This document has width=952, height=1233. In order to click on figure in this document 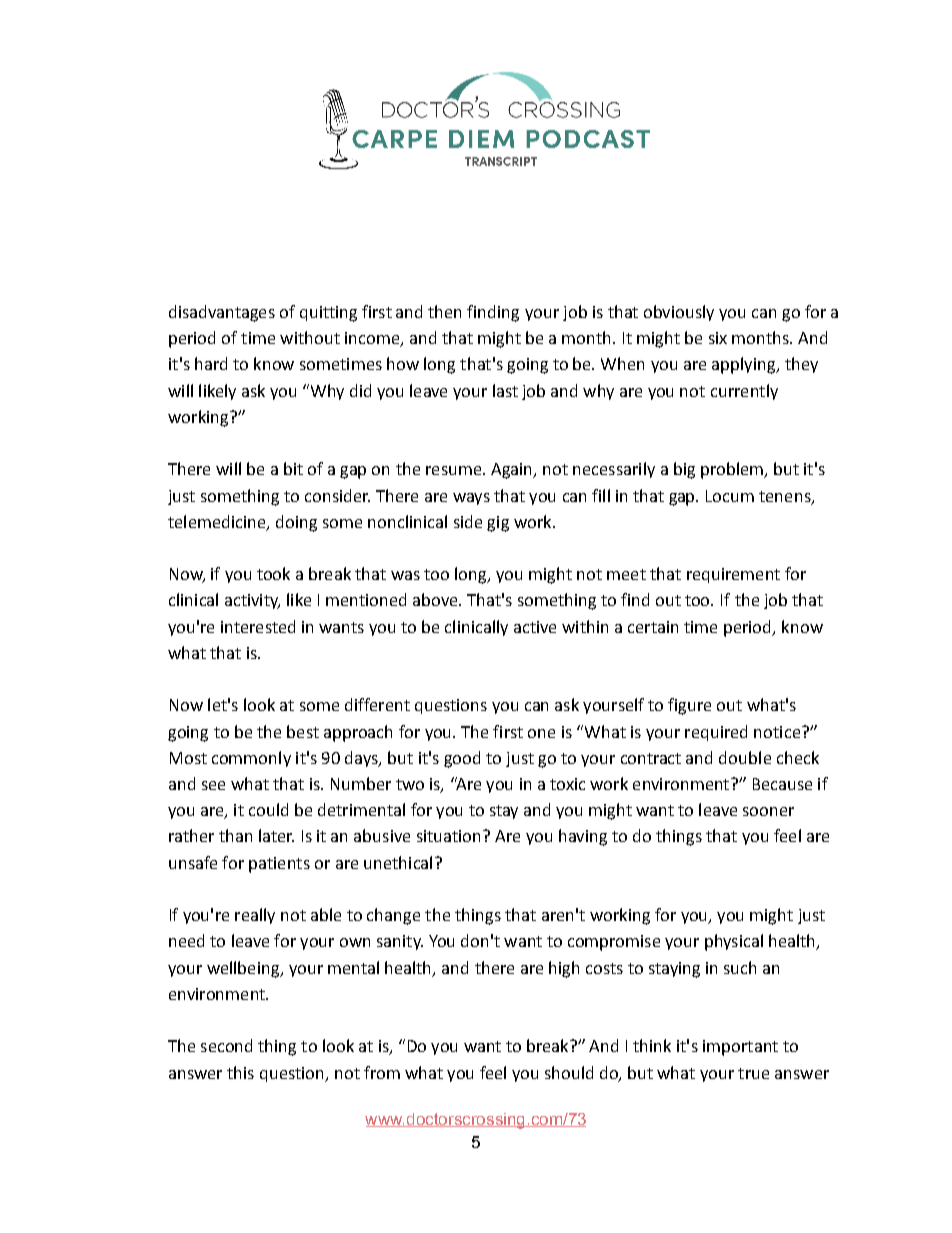, I will do `click(689, 706)`.
